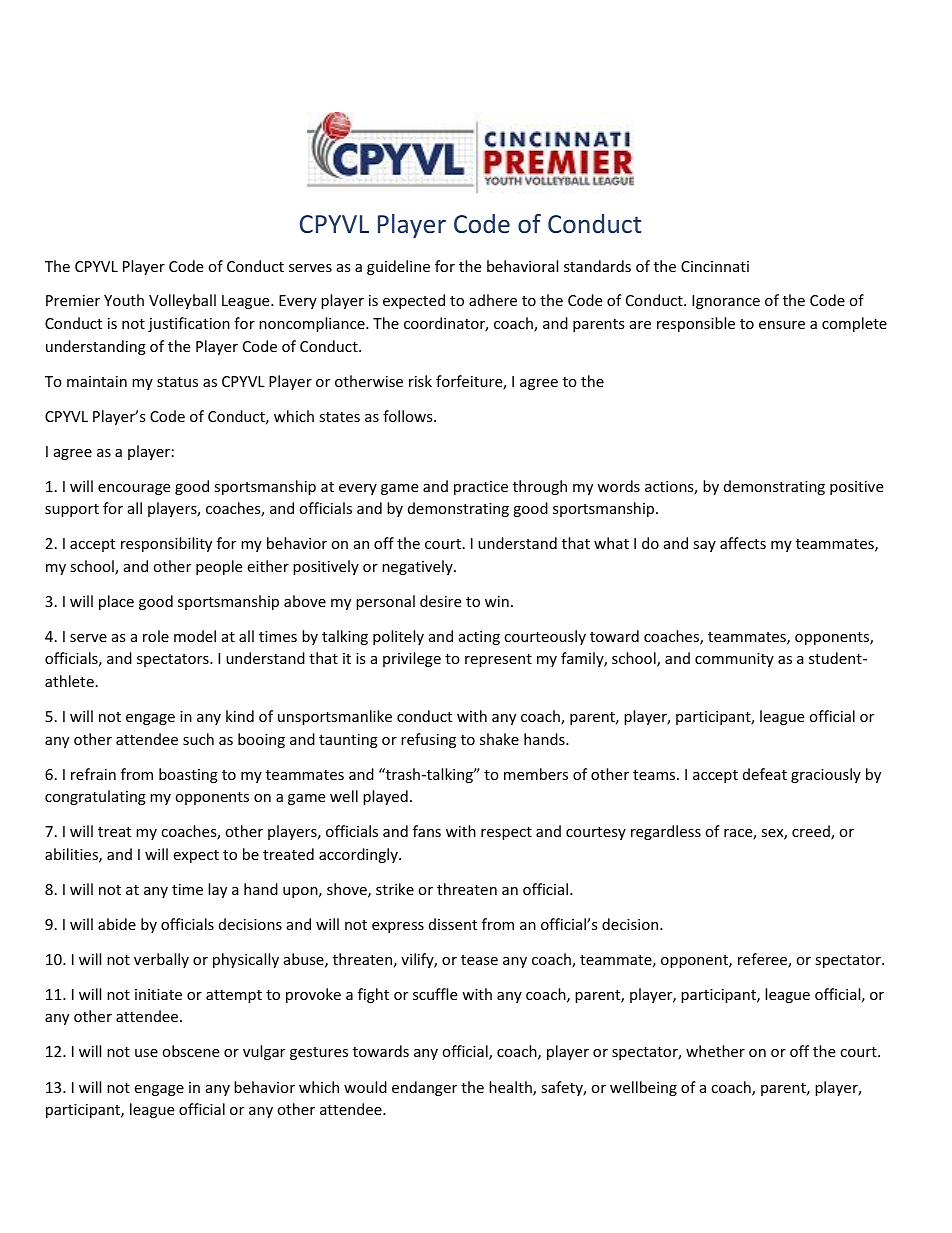 The width and height of the page is (952, 1233). What do you see at coordinates (765, 774) in the page?
I see `defeat` at bounding box center [765, 774].
